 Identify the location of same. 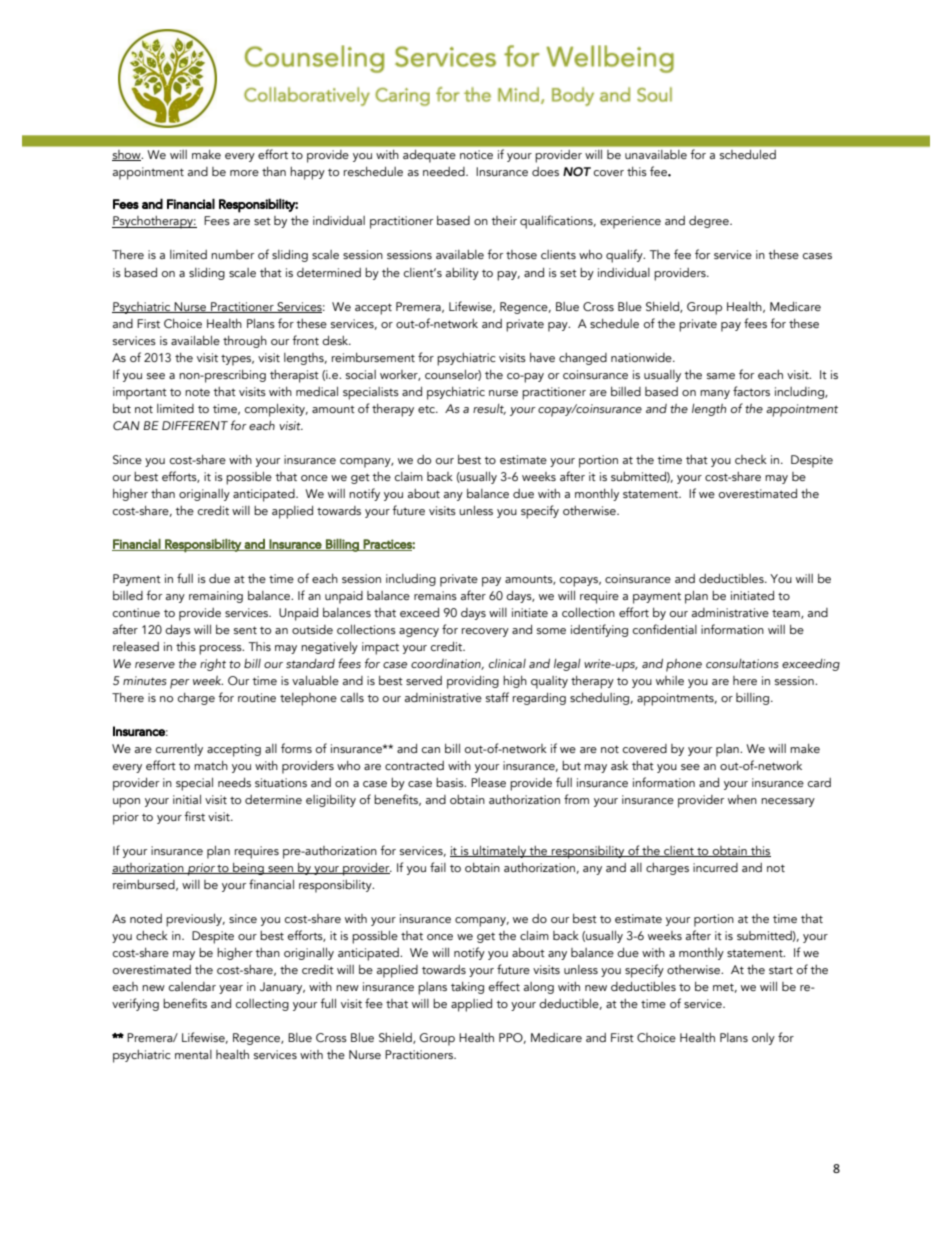
(721, 376).
